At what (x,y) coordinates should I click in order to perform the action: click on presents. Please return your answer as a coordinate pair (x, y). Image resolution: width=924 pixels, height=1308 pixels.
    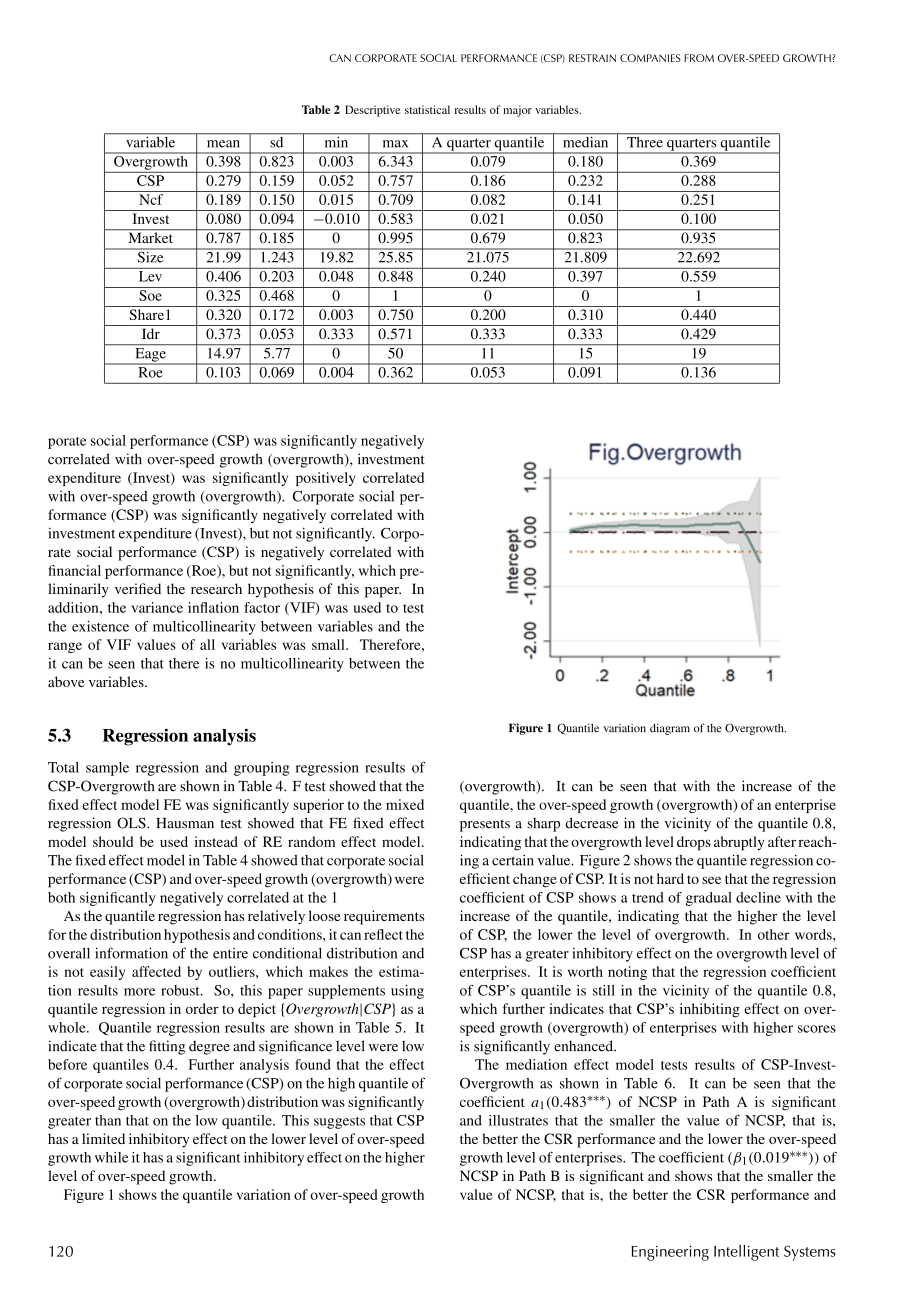
    Looking at the image, I should click on (485, 825).
